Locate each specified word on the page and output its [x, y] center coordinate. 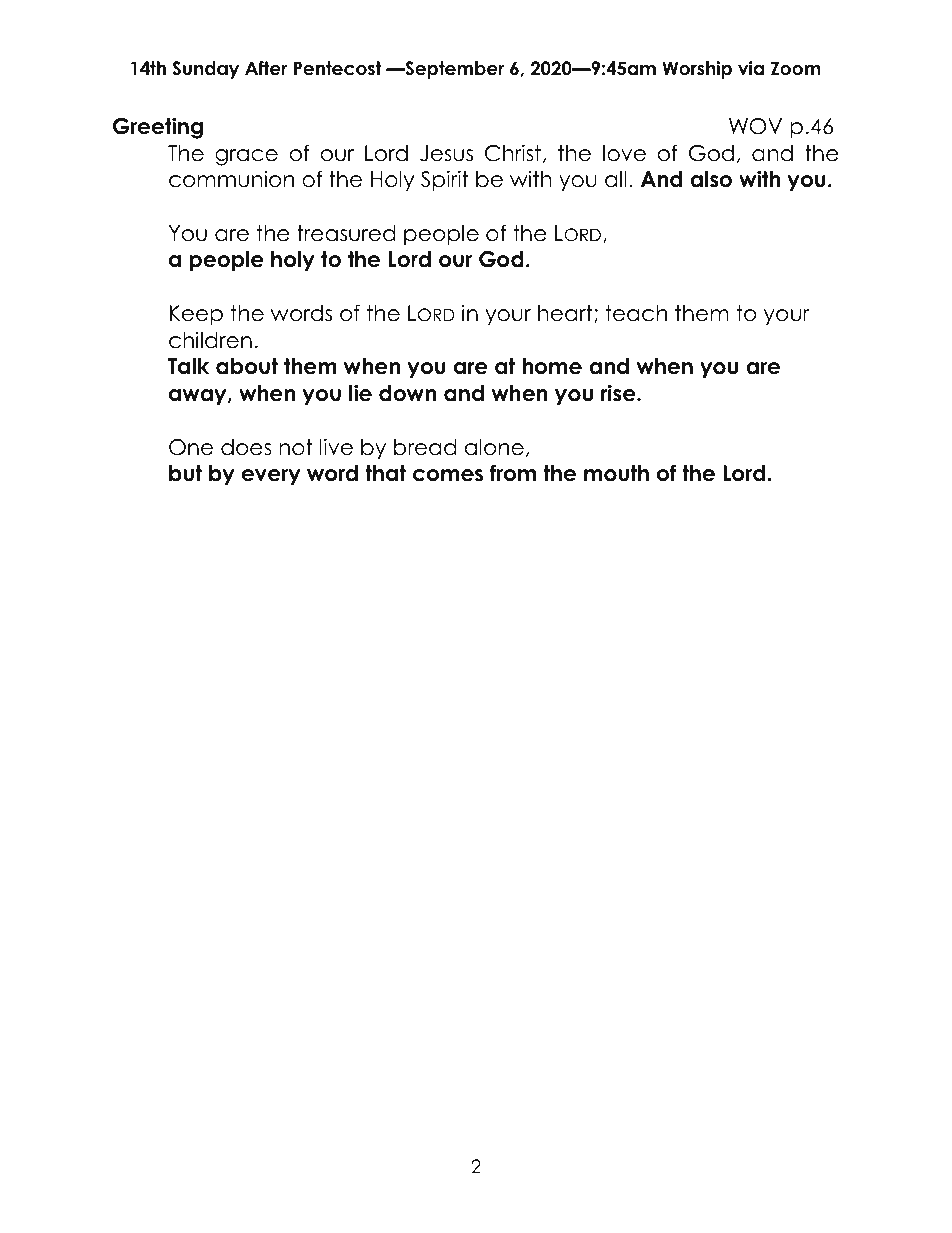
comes [448, 475]
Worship [697, 70]
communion [231, 179]
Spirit [445, 181]
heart [566, 314]
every [271, 477]
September [453, 70]
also [711, 179]
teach [636, 313]
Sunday [205, 70]
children [210, 340]
